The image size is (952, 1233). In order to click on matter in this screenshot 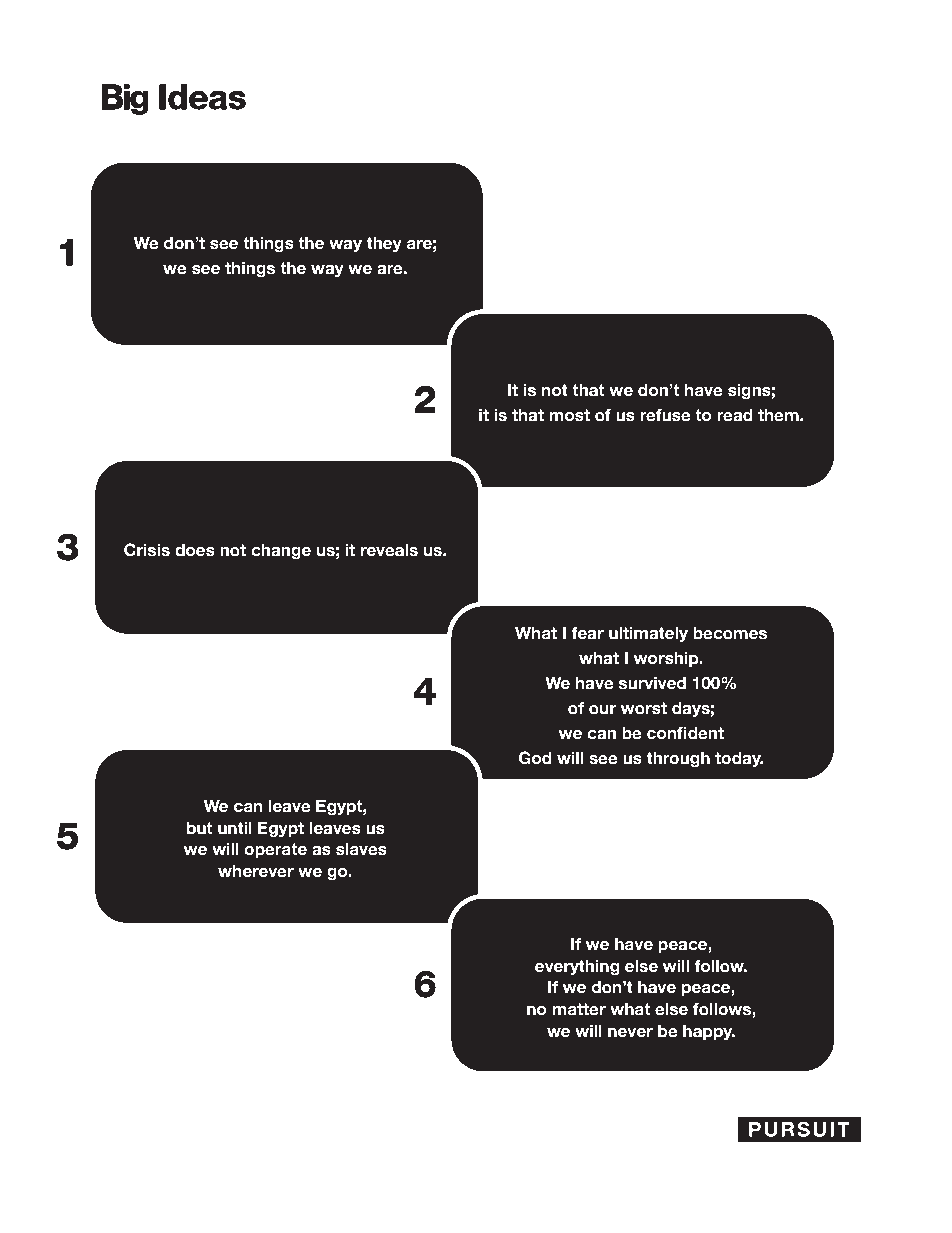, I will do `click(579, 1009)`.
